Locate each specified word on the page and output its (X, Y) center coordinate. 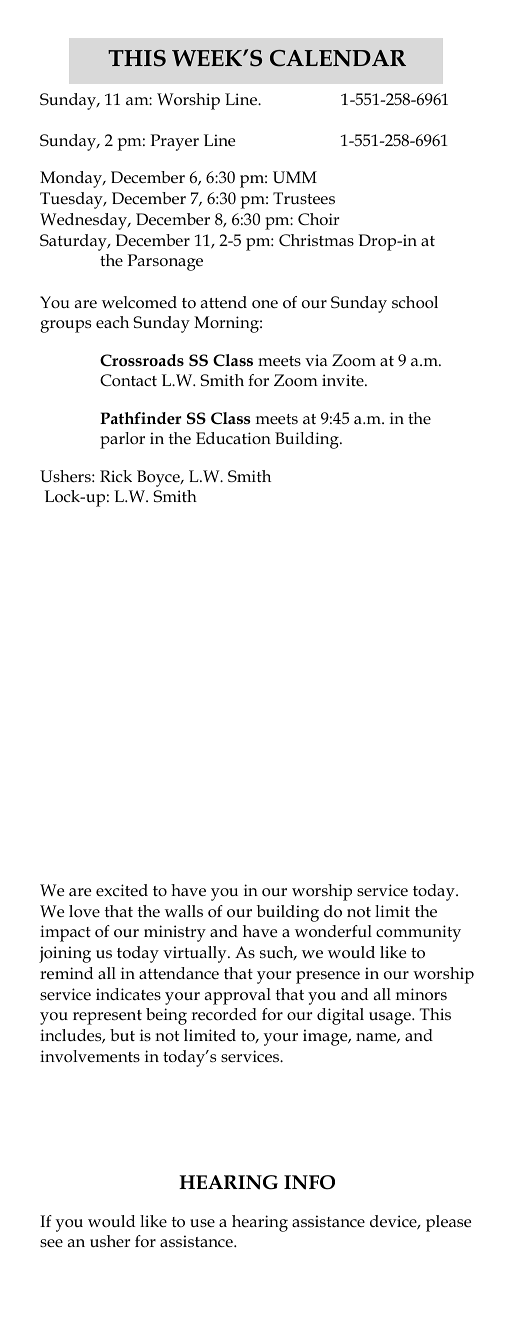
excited (122, 890)
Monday (72, 179)
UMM (295, 177)
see (51, 1243)
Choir (318, 219)
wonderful (333, 931)
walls (184, 911)
